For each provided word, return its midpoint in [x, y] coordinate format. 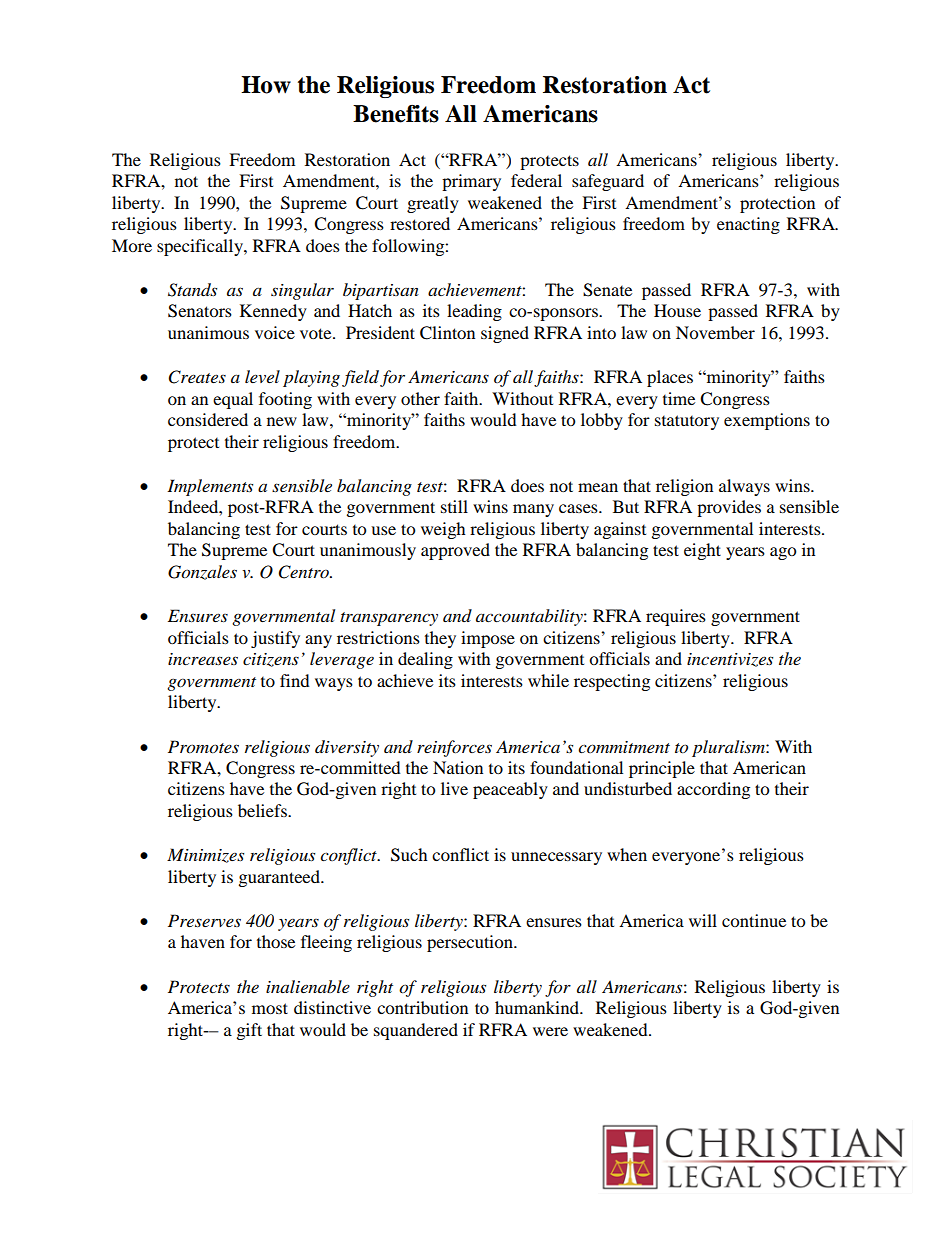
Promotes [203, 747]
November [715, 332]
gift [249, 1031]
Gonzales [202, 572]
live [454, 788]
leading [474, 312]
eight [702, 551]
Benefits [396, 114]
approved [455, 551]
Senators [200, 311]
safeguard [608, 182]
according [713, 790]
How [266, 85]
